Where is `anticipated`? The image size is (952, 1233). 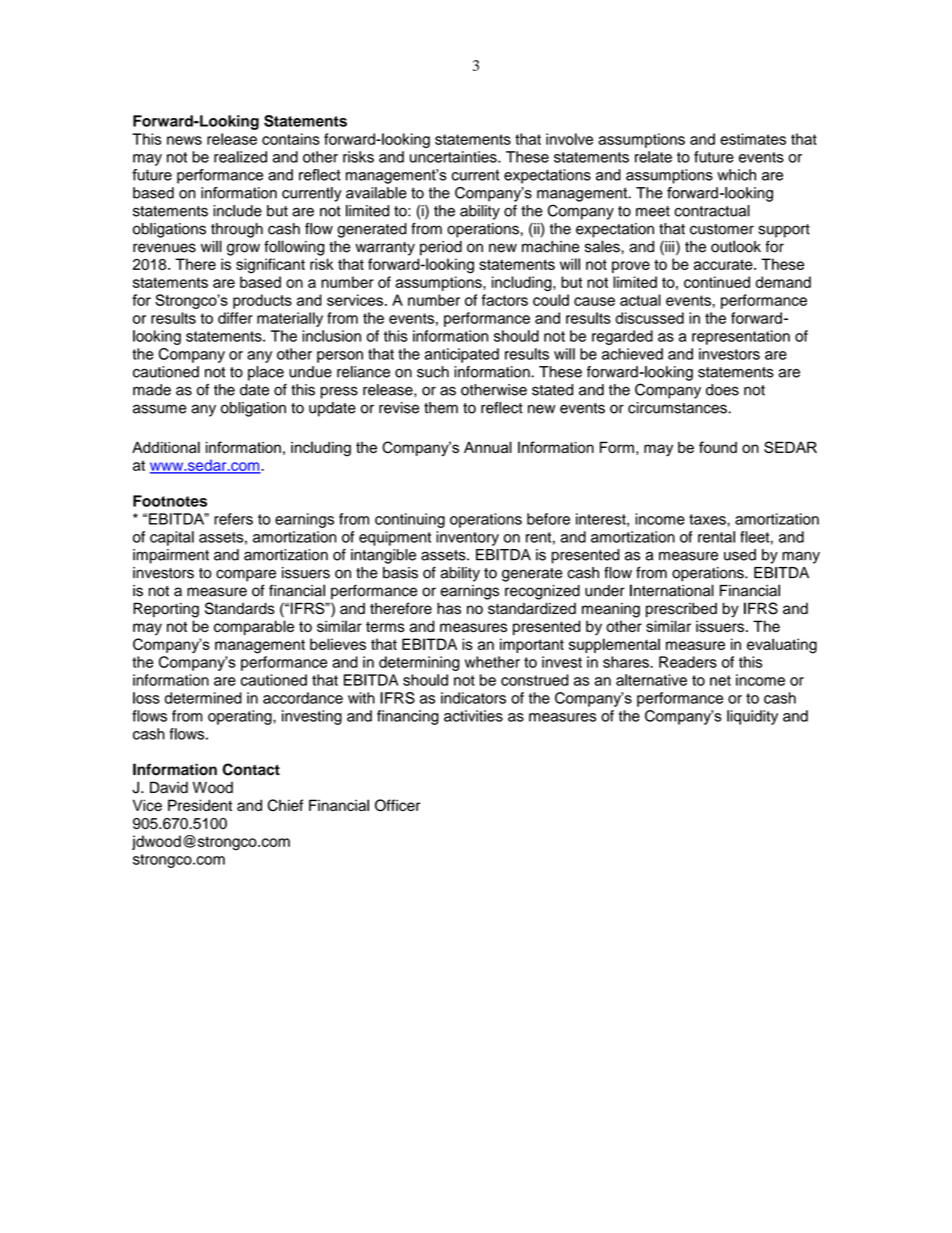 anticipated is located at coordinates (462, 355).
